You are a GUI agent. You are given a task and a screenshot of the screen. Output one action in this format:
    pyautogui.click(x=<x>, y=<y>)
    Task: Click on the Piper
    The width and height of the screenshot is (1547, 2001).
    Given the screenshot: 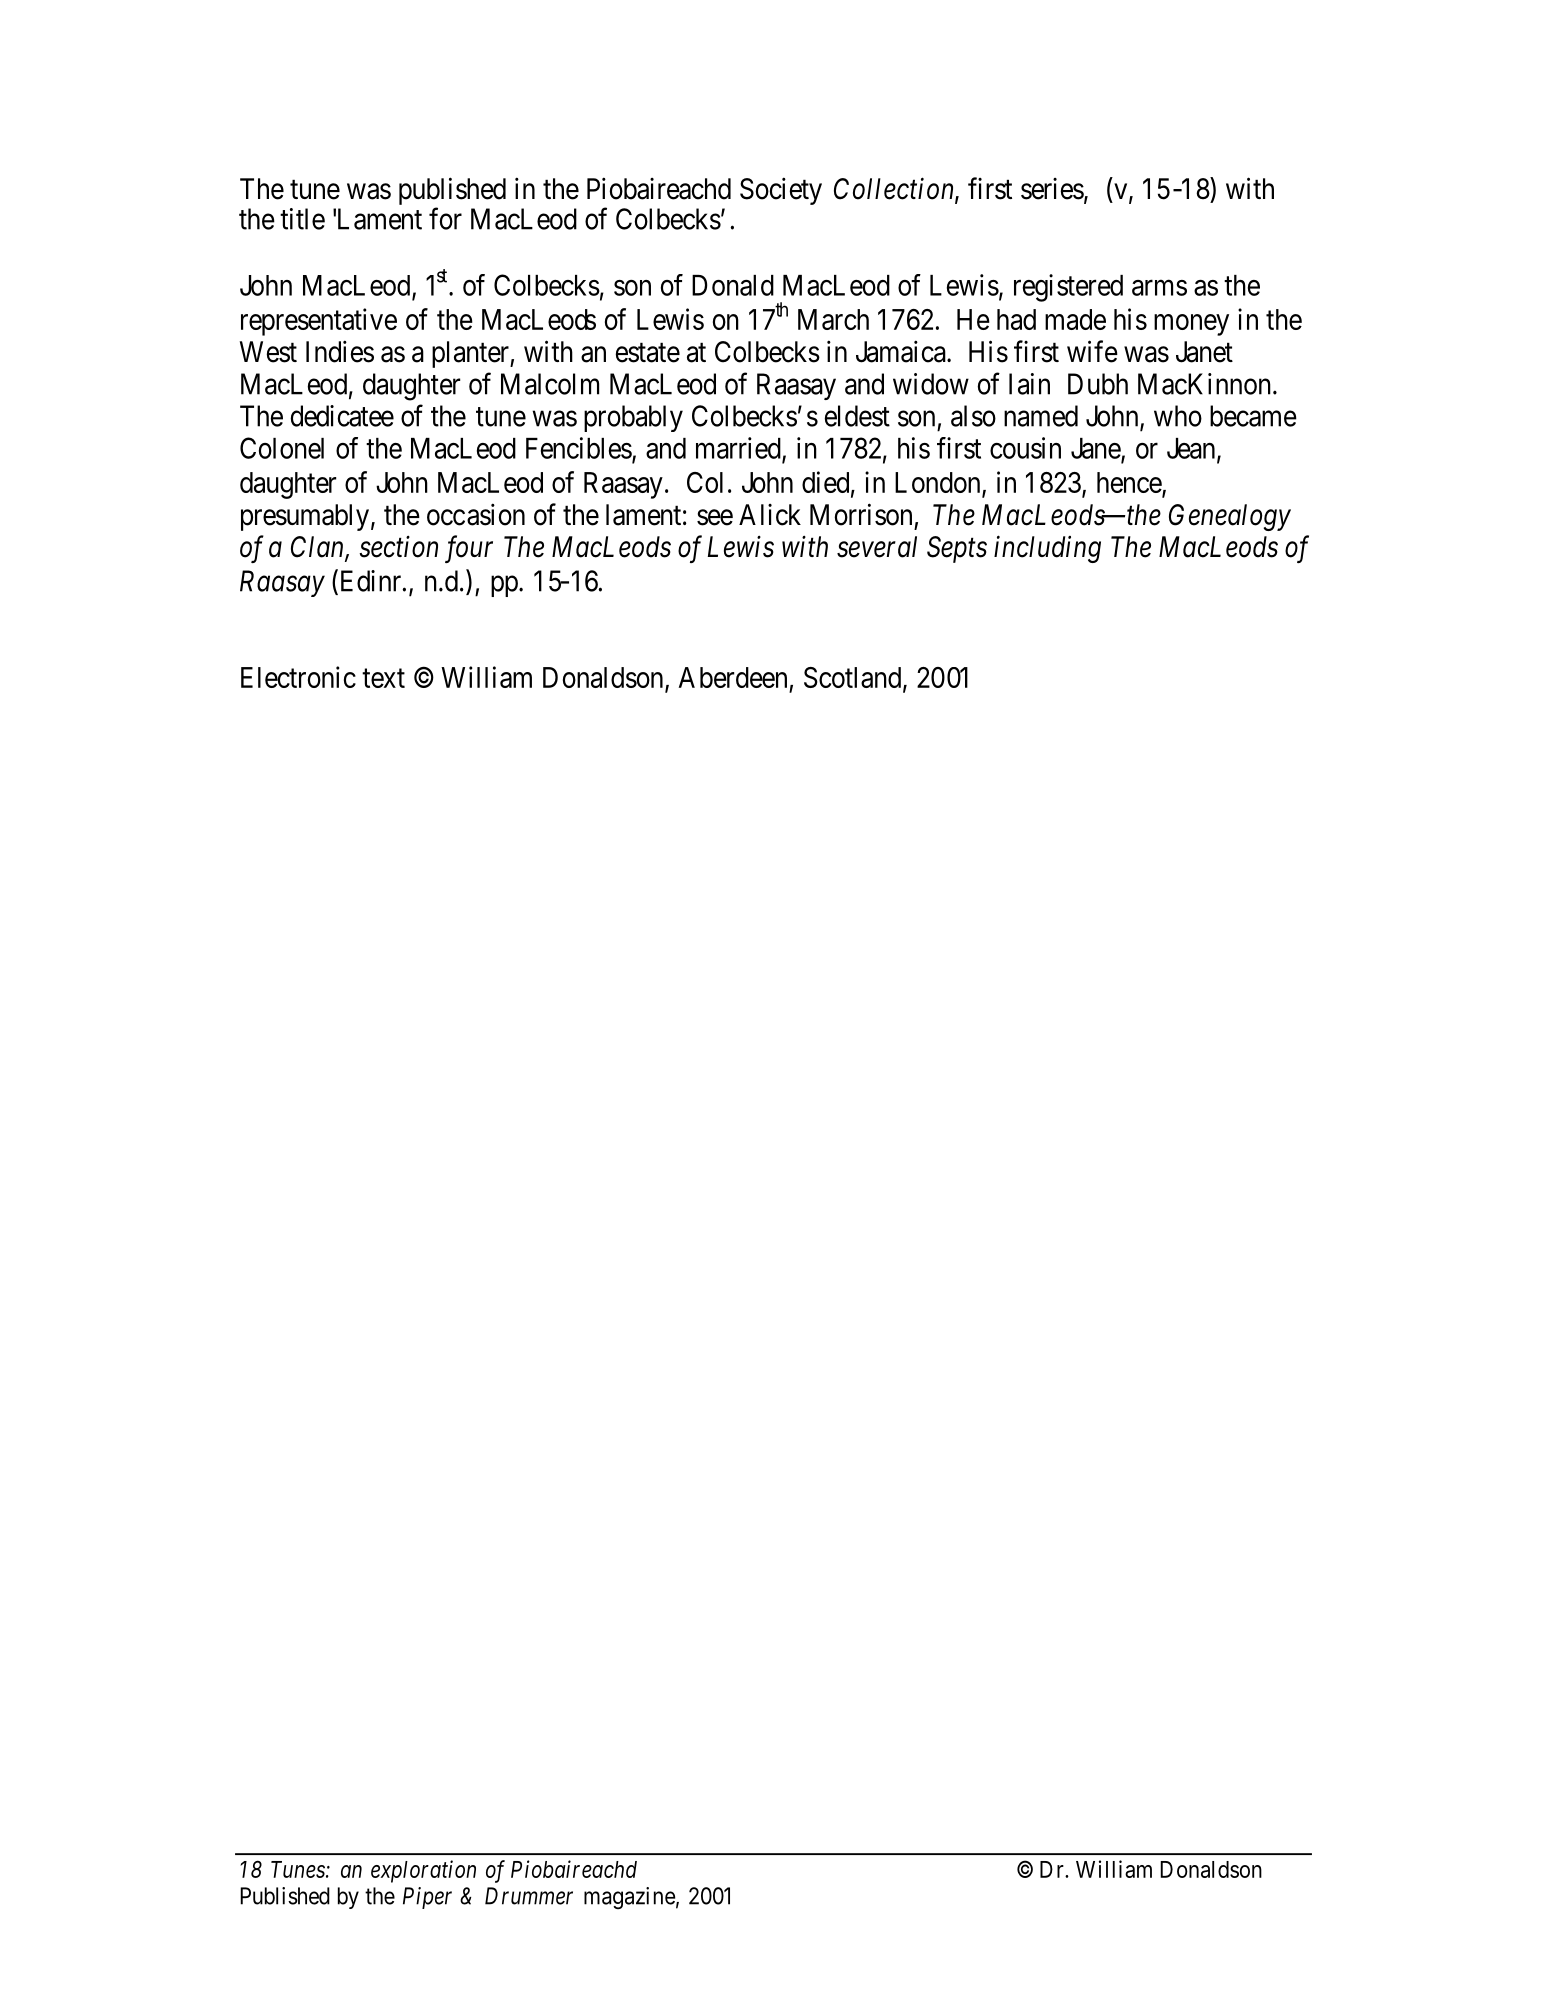 What is the action you would take?
    pyautogui.click(x=427, y=1898)
